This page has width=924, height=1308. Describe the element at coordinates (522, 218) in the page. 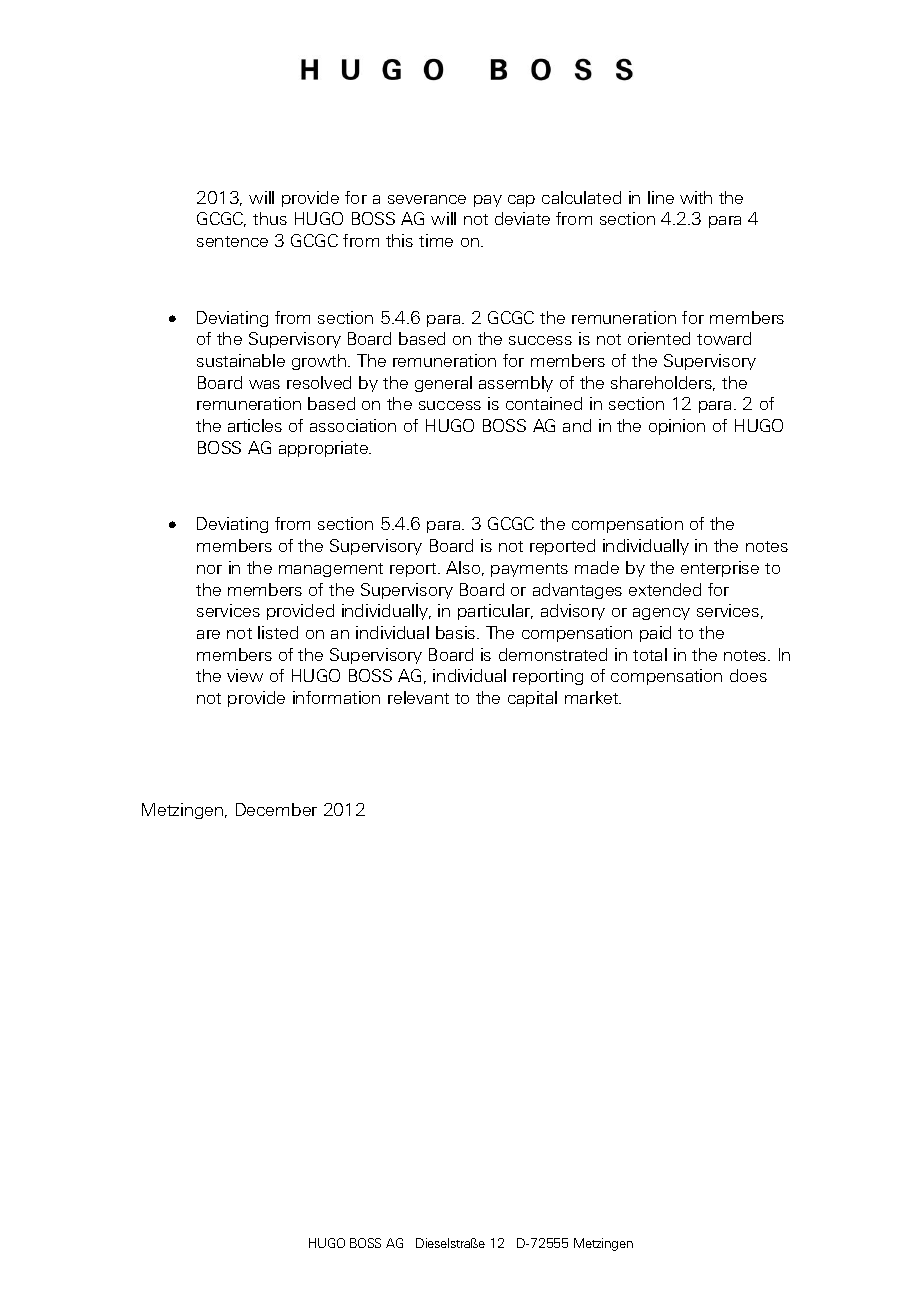

I see `deviate` at that location.
